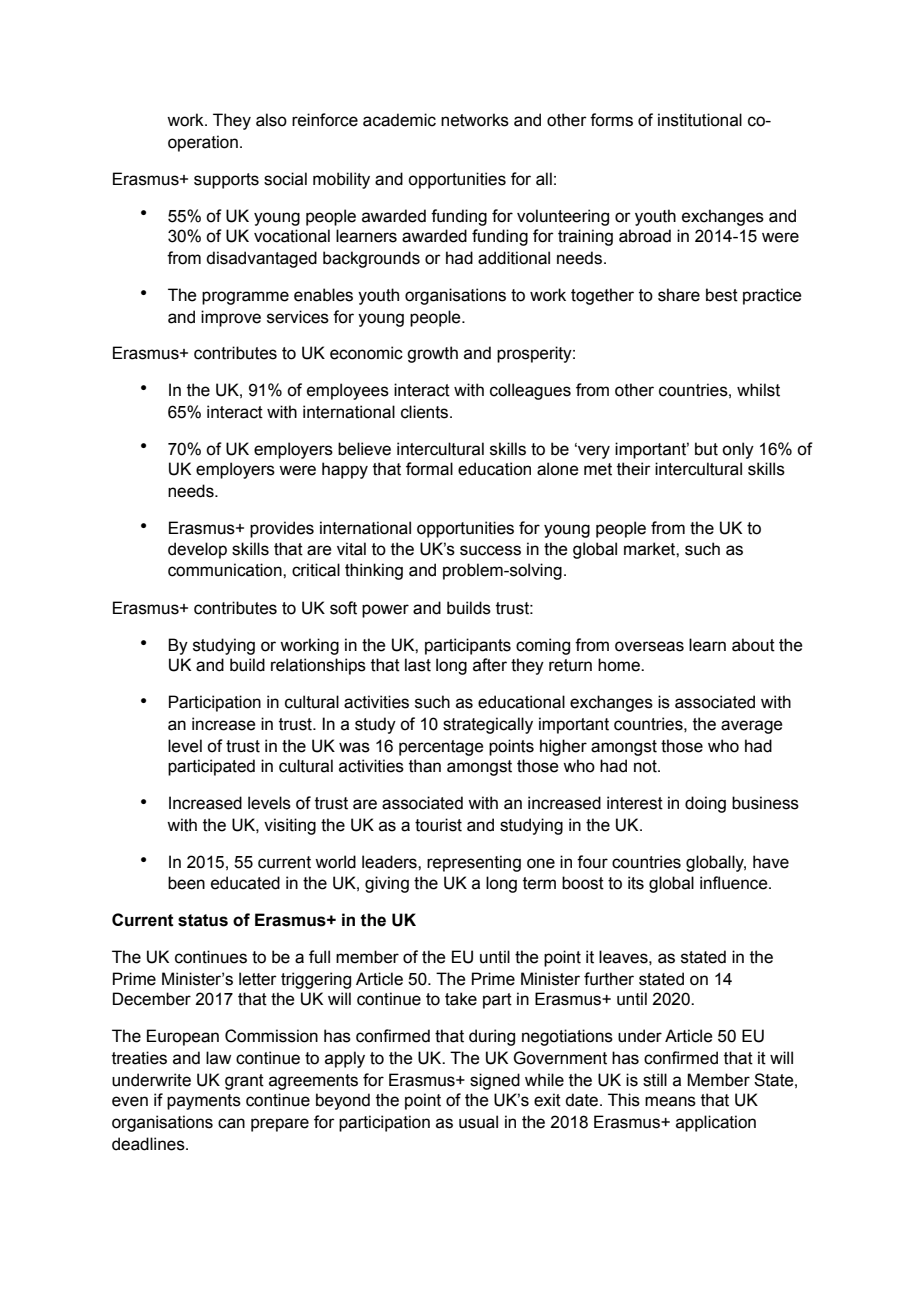 Image resolution: width=924 pixels, height=1308 pixels. What do you see at coordinates (716, 1123) in the image?
I see `application` at bounding box center [716, 1123].
